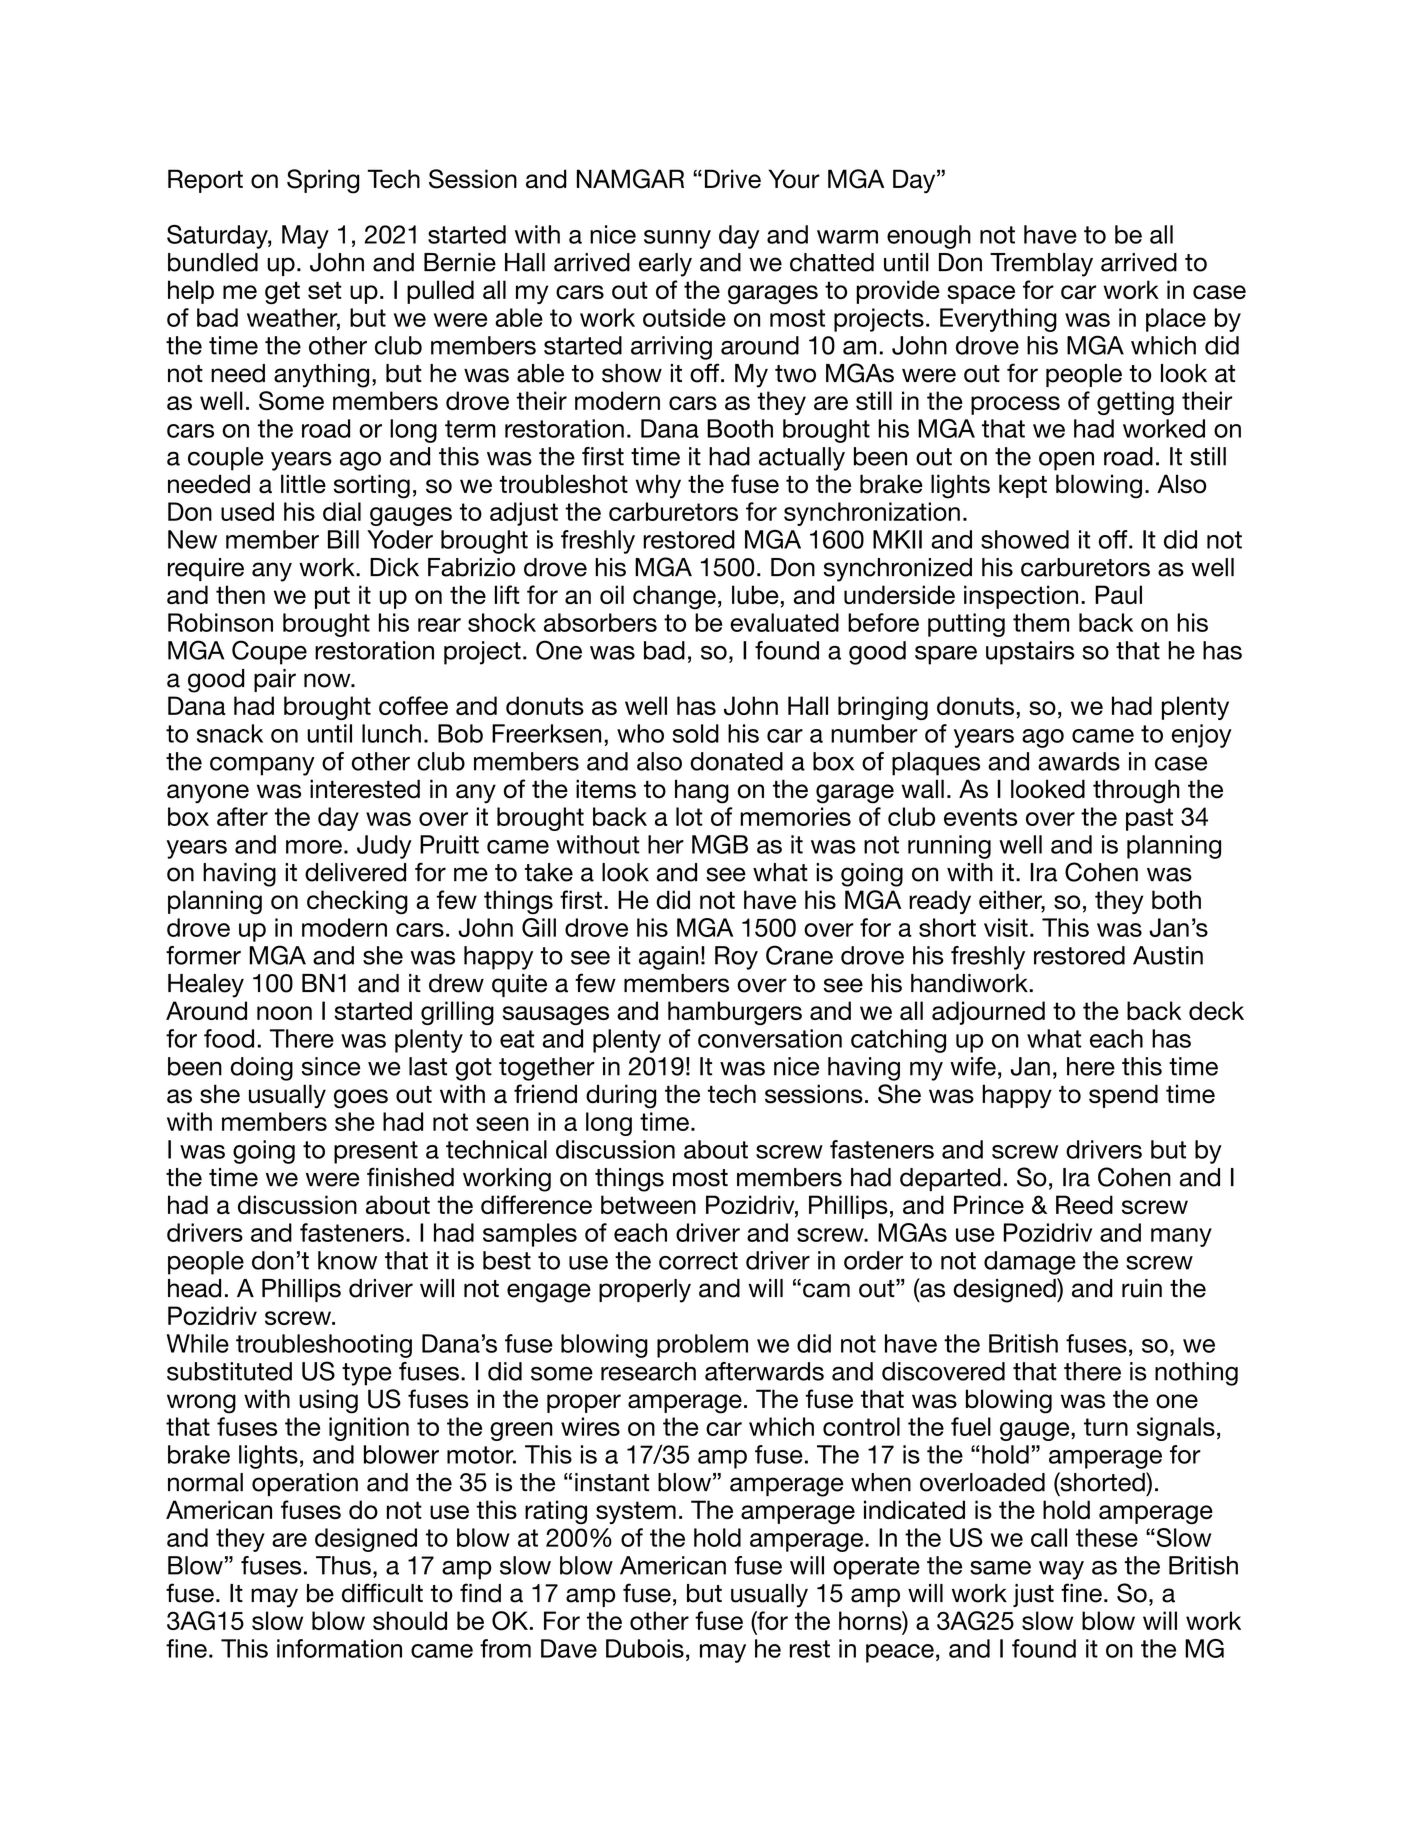  What do you see at coordinates (339, 1648) in the document?
I see `information` at bounding box center [339, 1648].
